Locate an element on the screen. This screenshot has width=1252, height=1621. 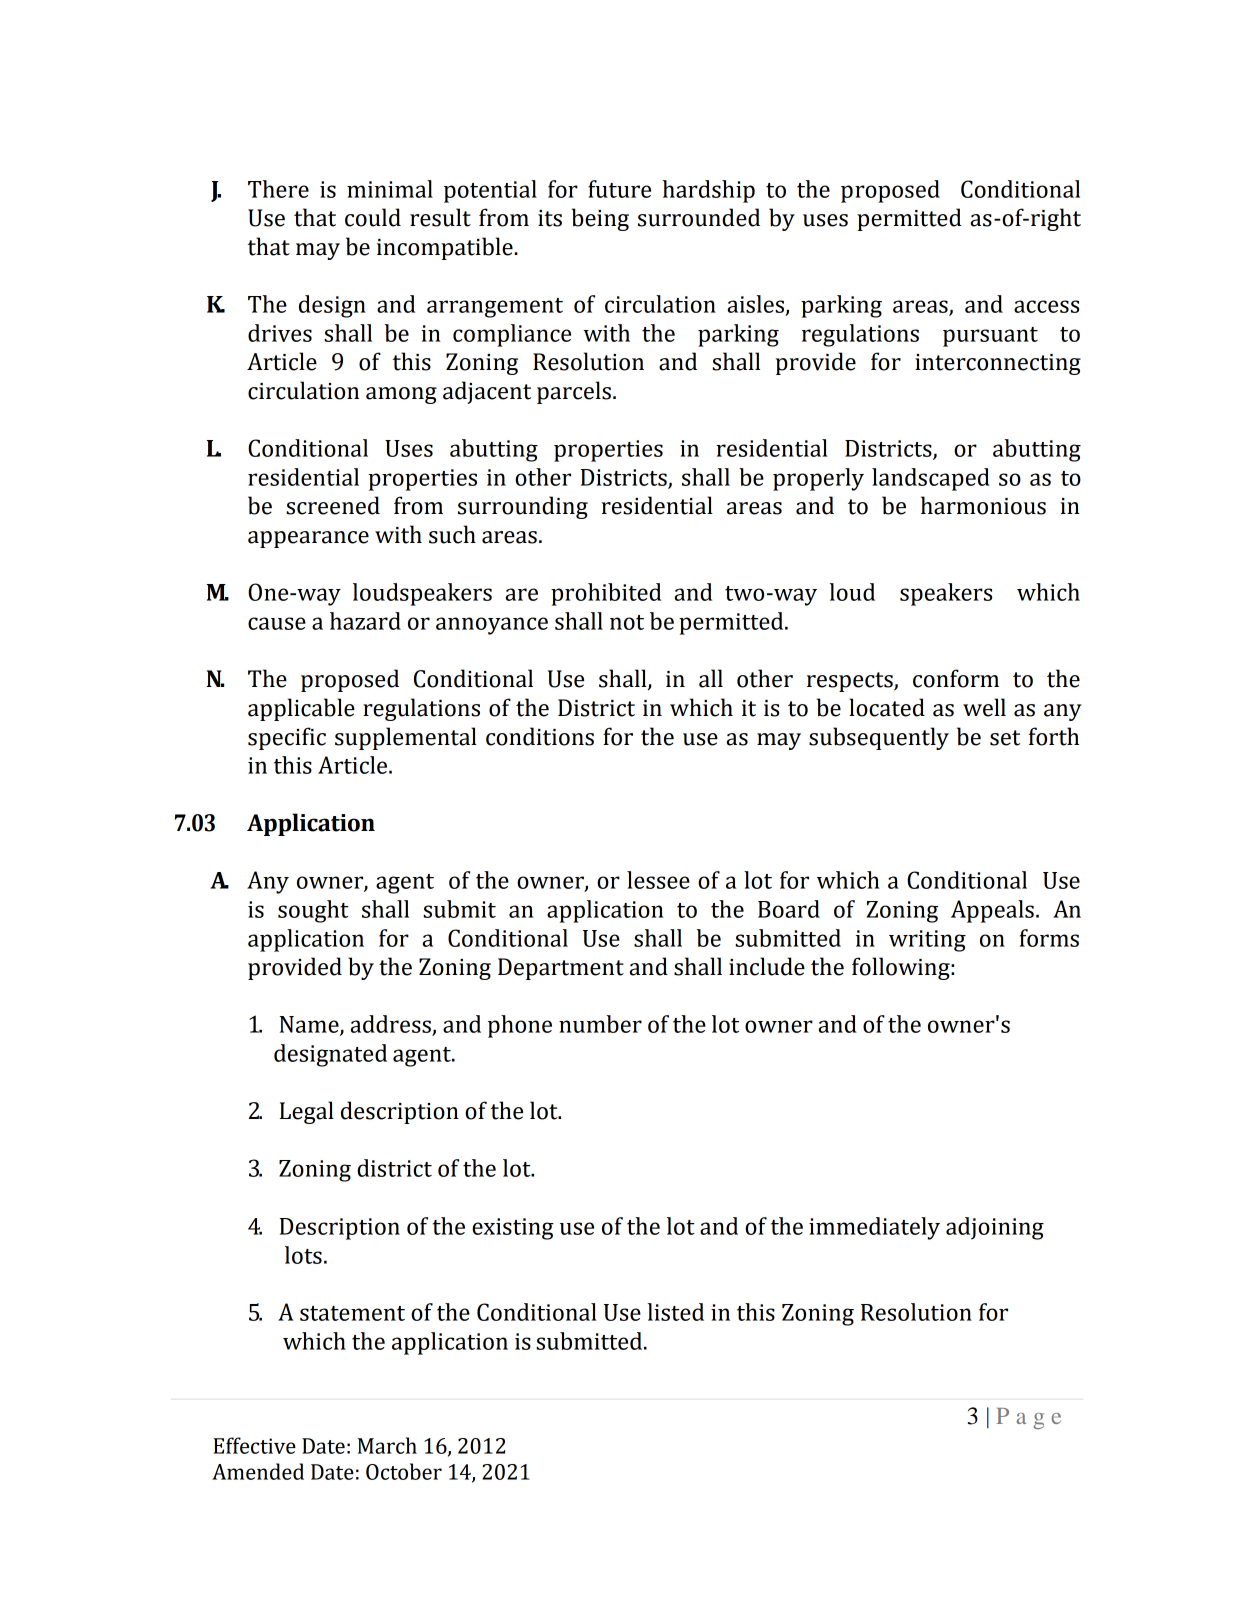
March is located at coordinates (387, 1445).
